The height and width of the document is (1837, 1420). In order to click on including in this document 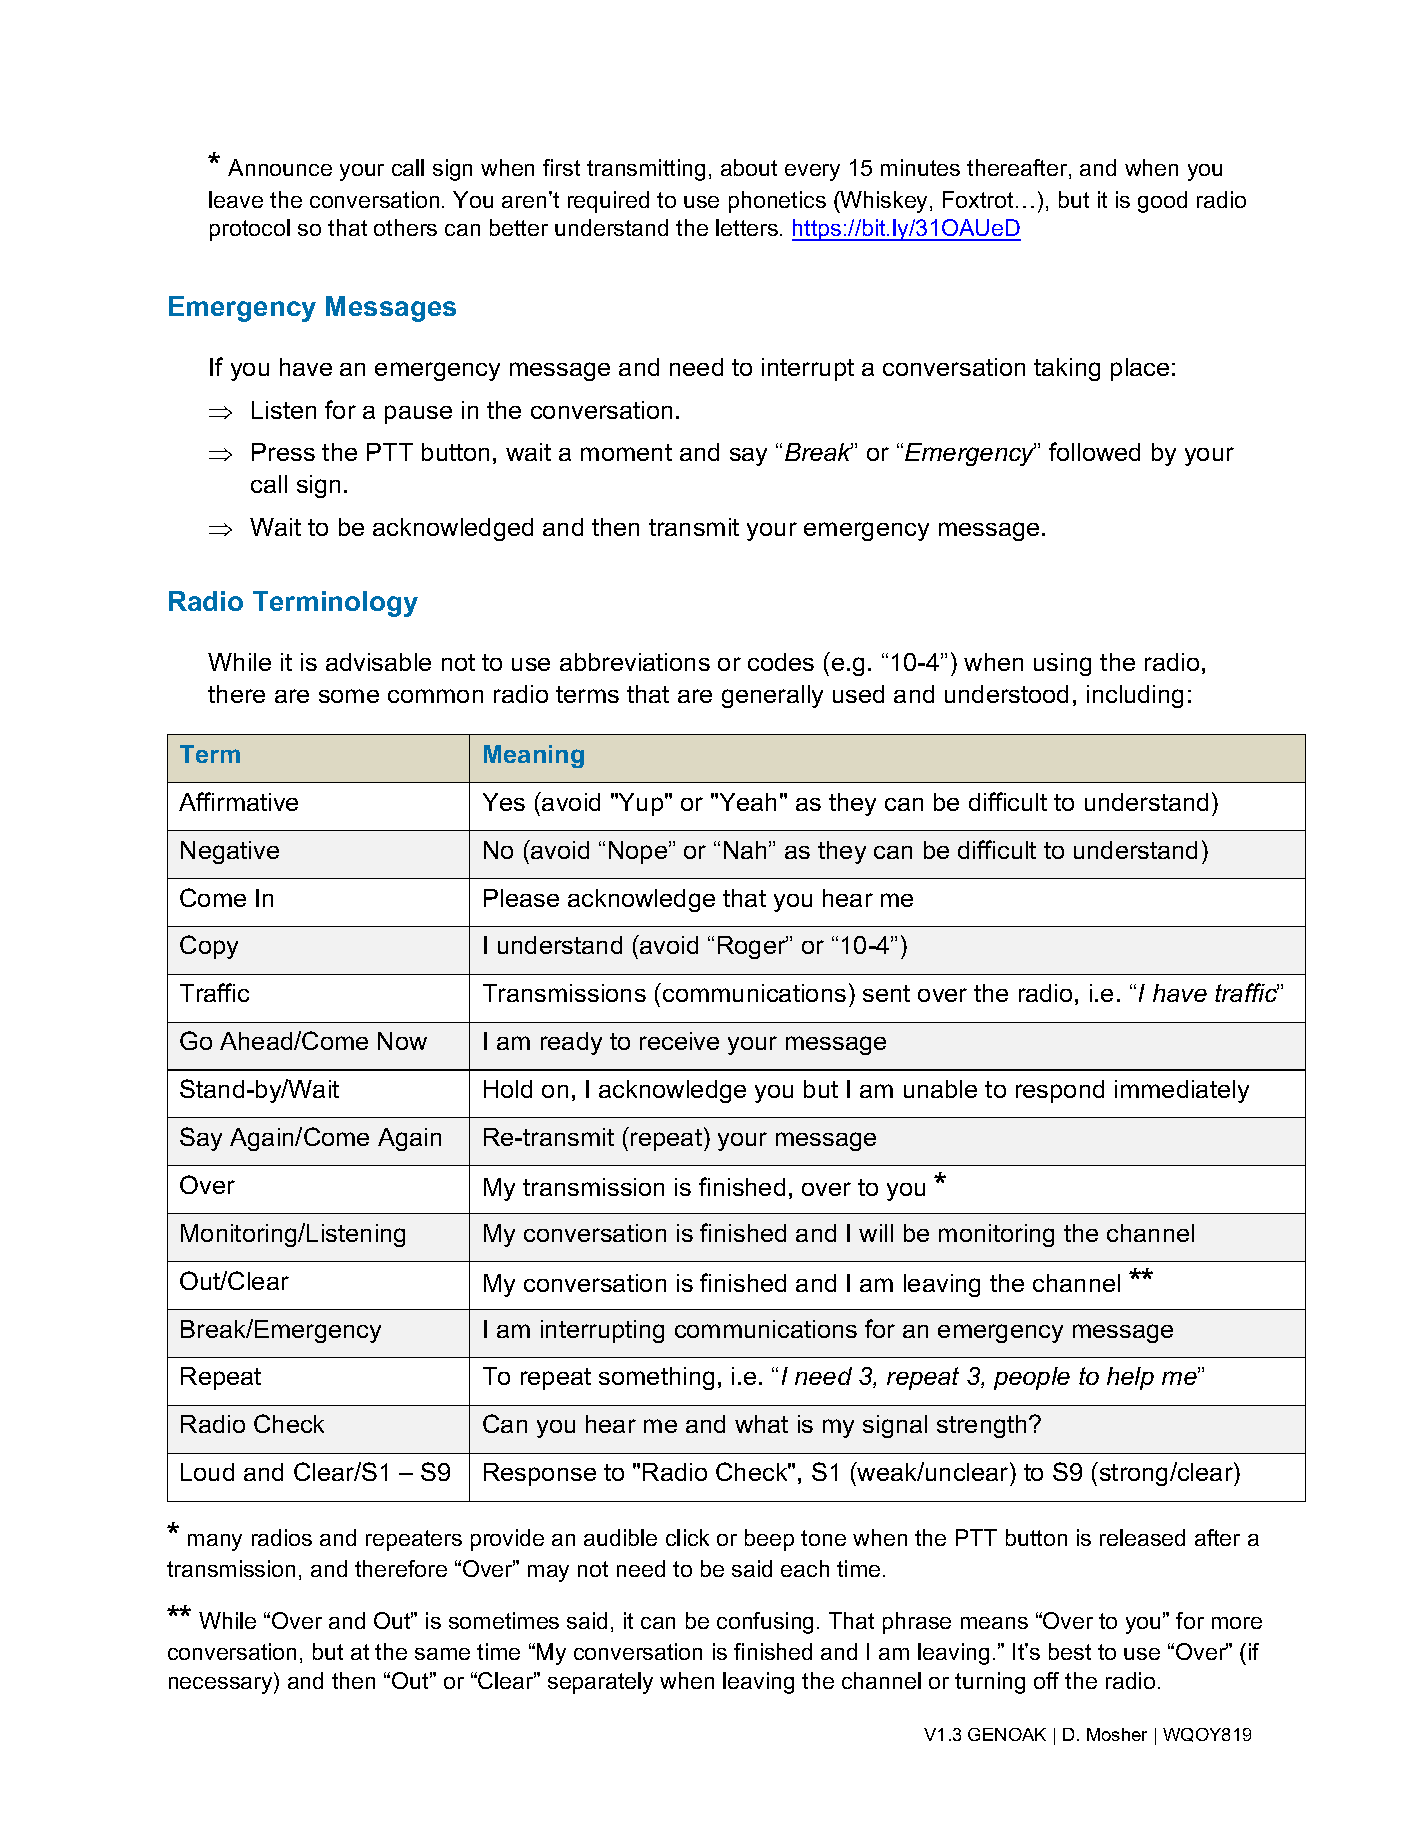, I will do `click(1135, 696)`.
